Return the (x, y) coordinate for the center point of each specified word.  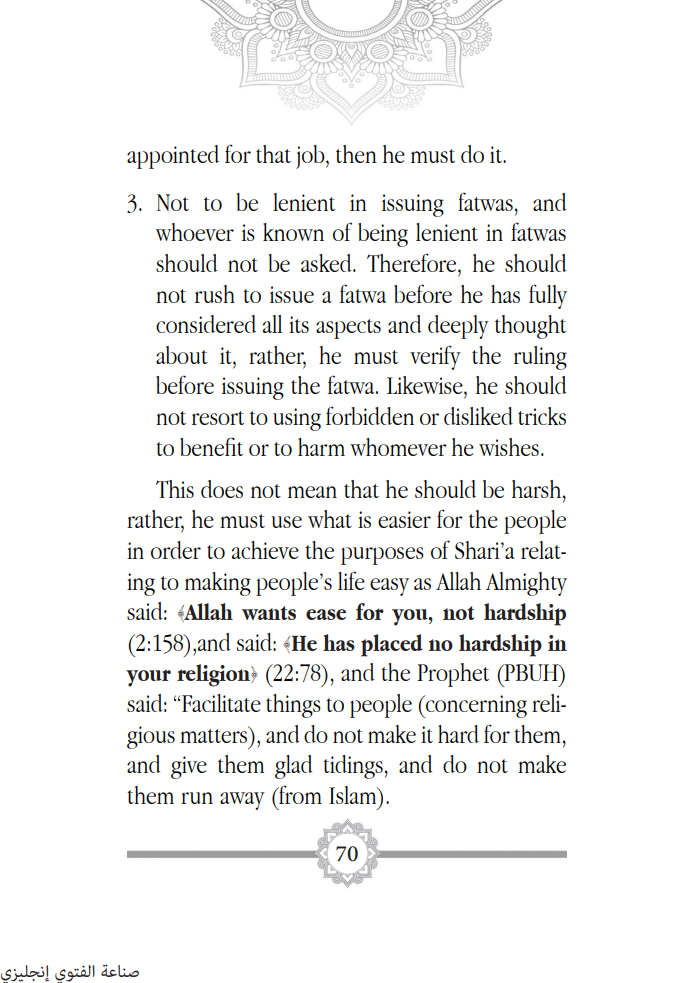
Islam (354, 795)
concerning (475, 706)
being (383, 235)
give (189, 767)
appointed (173, 157)
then (356, 154)
